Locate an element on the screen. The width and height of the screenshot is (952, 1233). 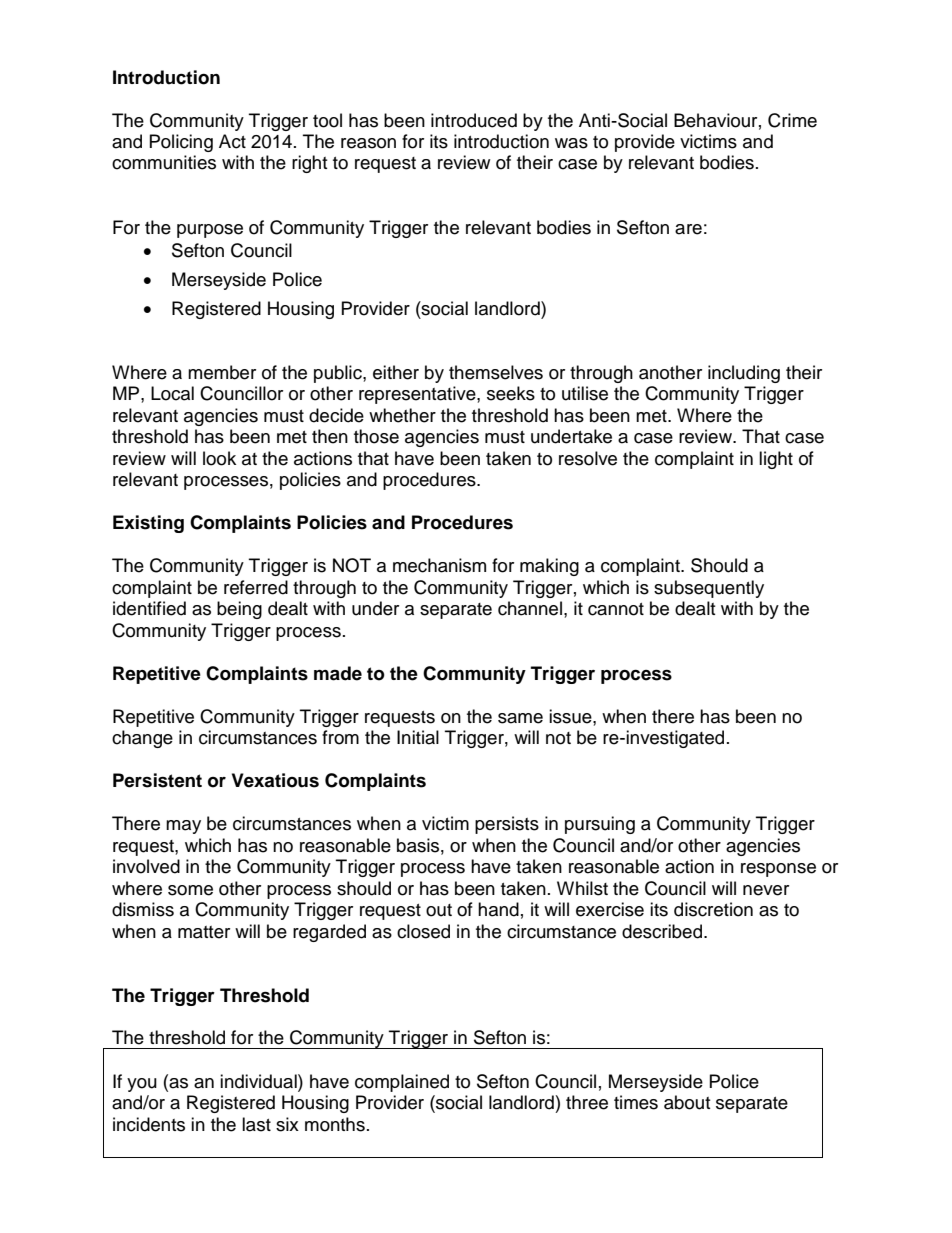
introduced is located at coordinates (474, 120).
